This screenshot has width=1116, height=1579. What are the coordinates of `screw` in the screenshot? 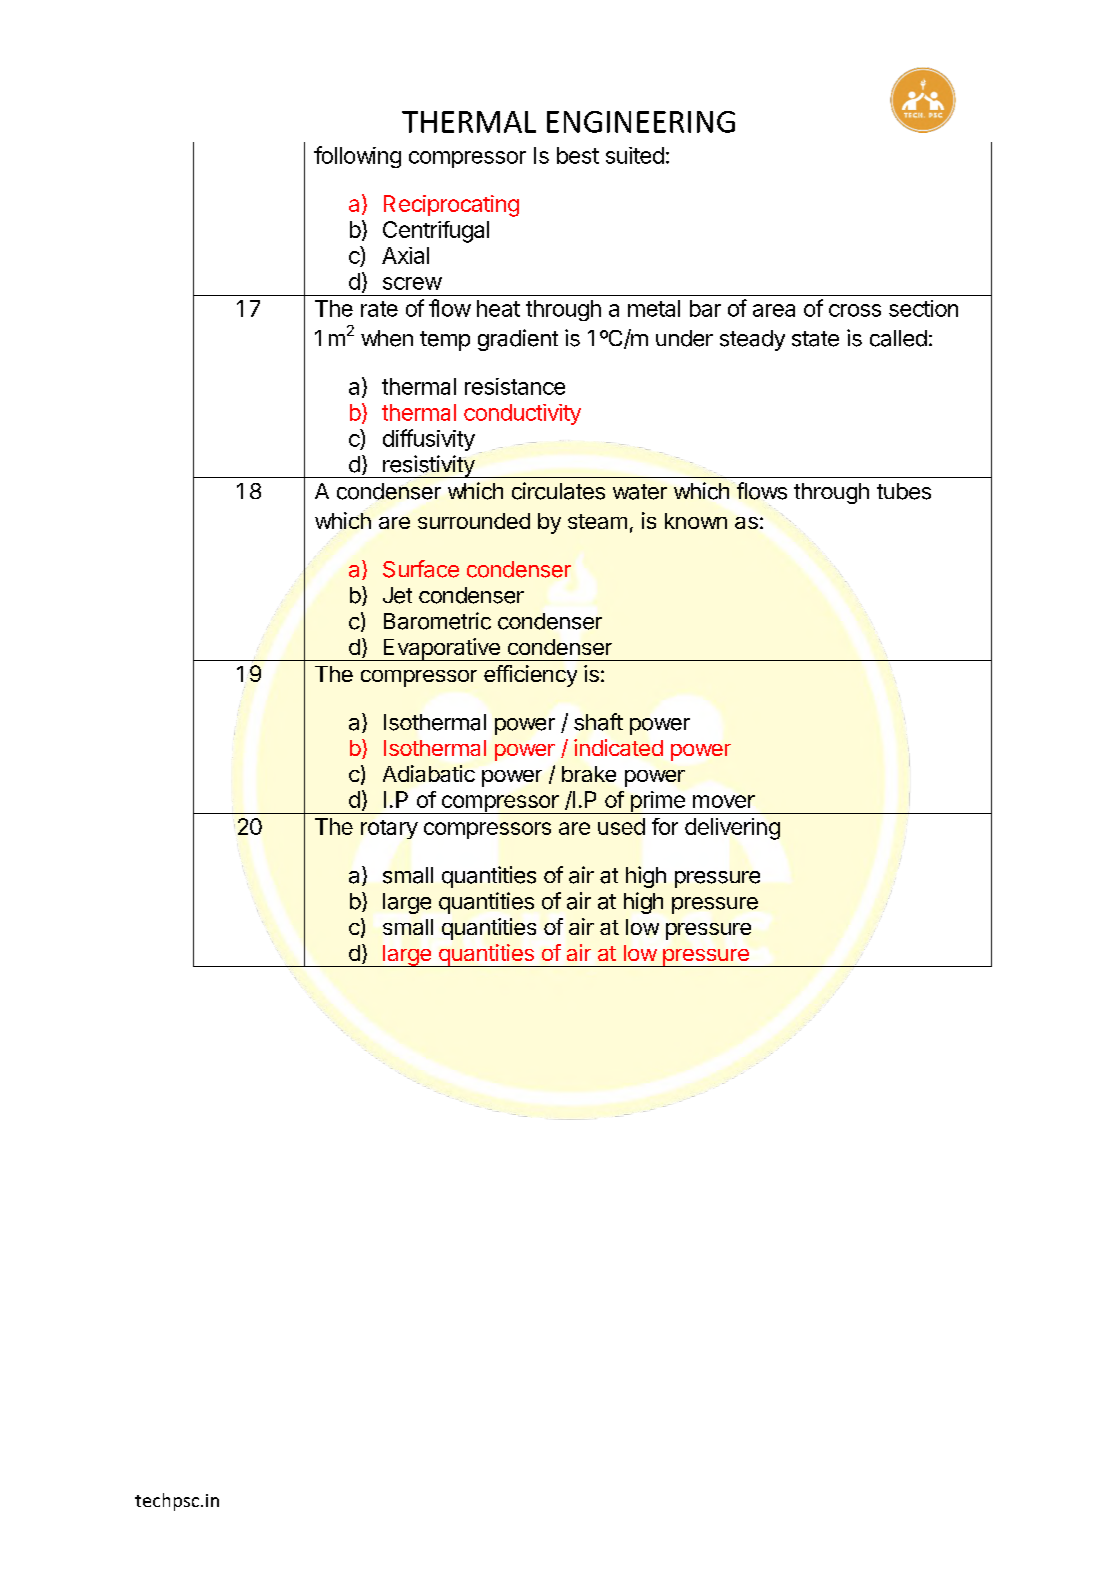 It's located at (412, 283).
